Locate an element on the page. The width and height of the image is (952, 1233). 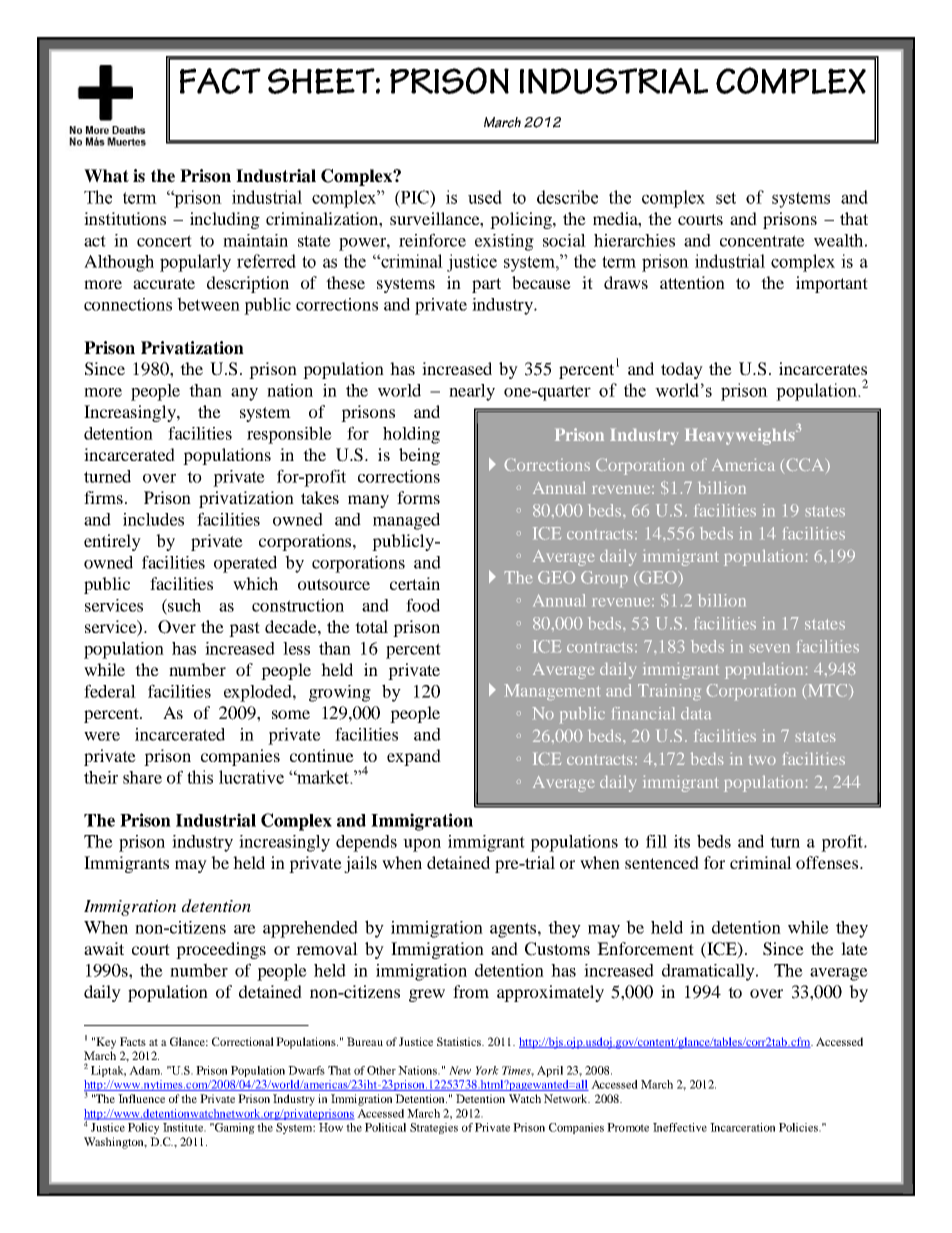
including is located at coordinates (225, 220).
